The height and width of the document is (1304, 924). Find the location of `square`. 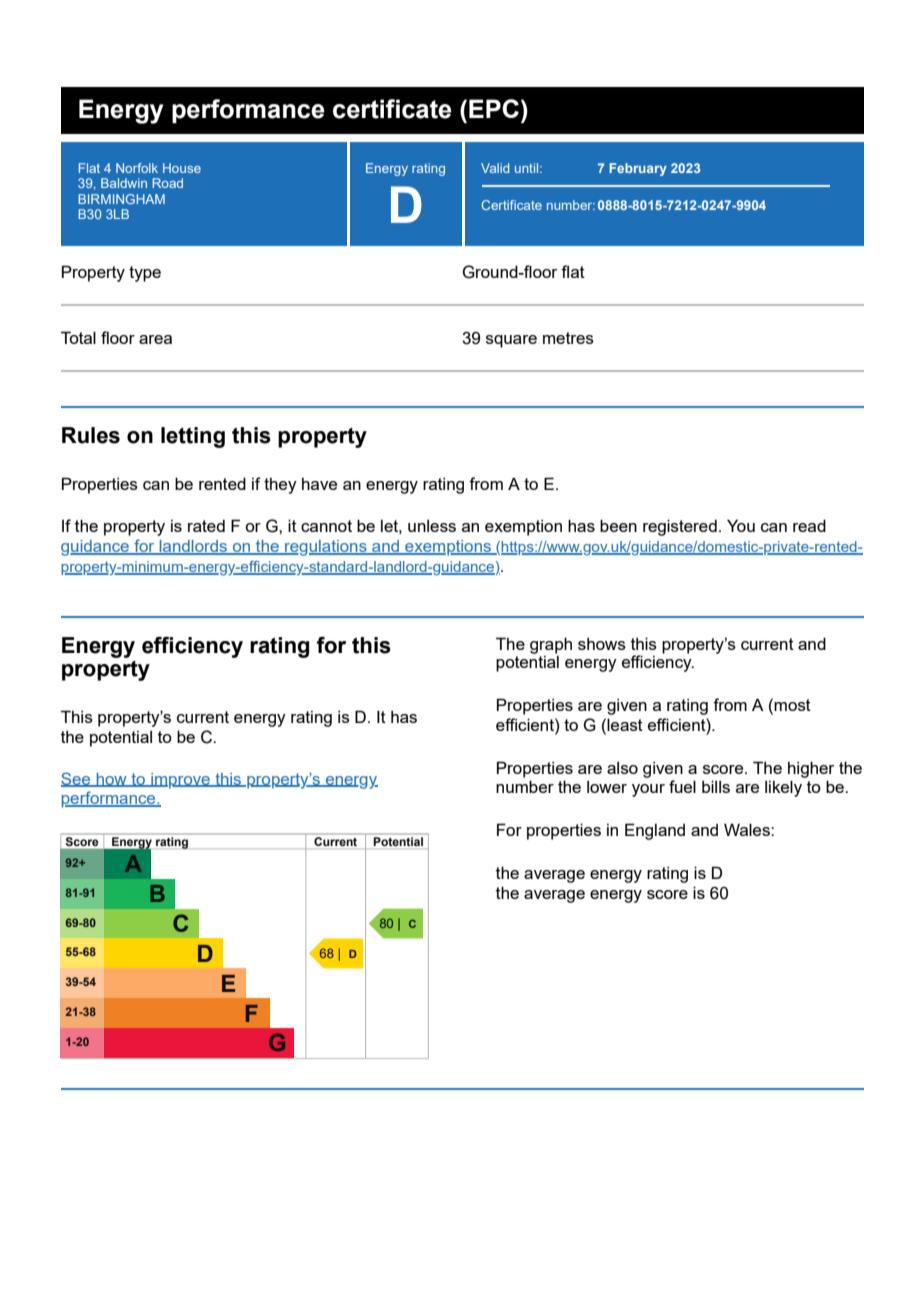

square is located at coordinates (511, 341).
